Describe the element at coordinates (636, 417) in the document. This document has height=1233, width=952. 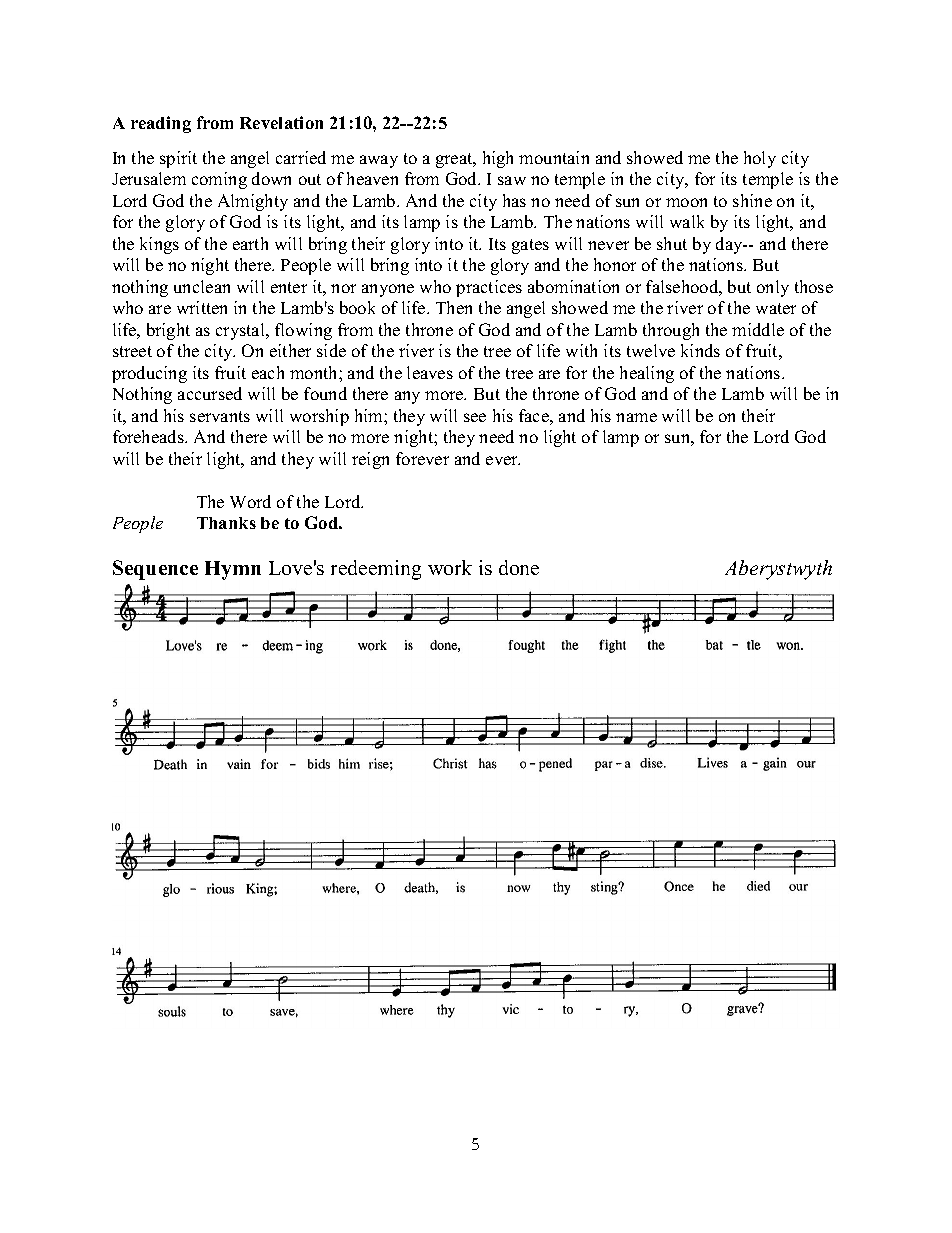
I see `name` at that location.
